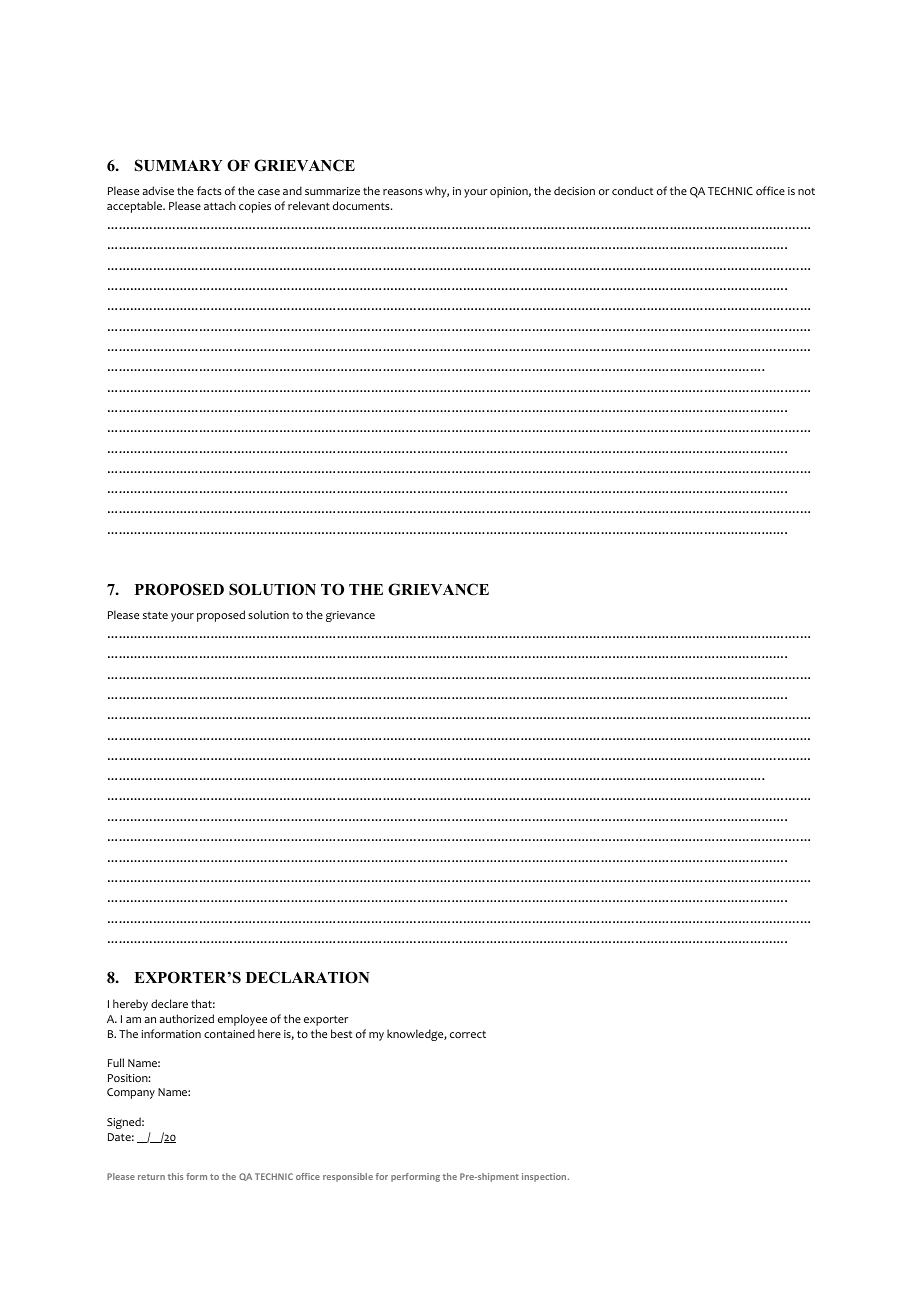  What do you see at coordinates (545, 1177) in the page?
I see `inspection` at bounding box center [545, 1177].
